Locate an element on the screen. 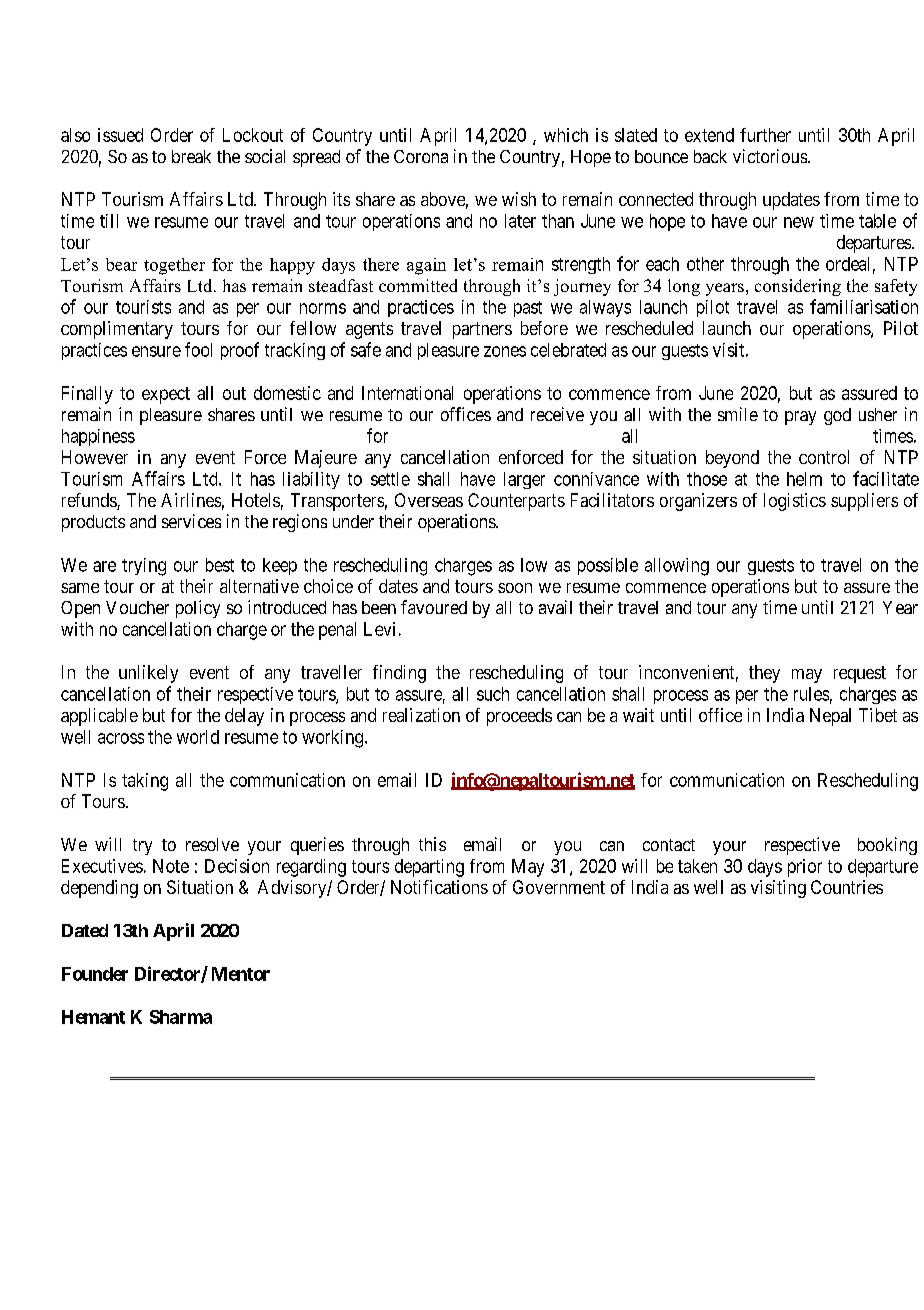  break is located at coordinates (191, 156).
